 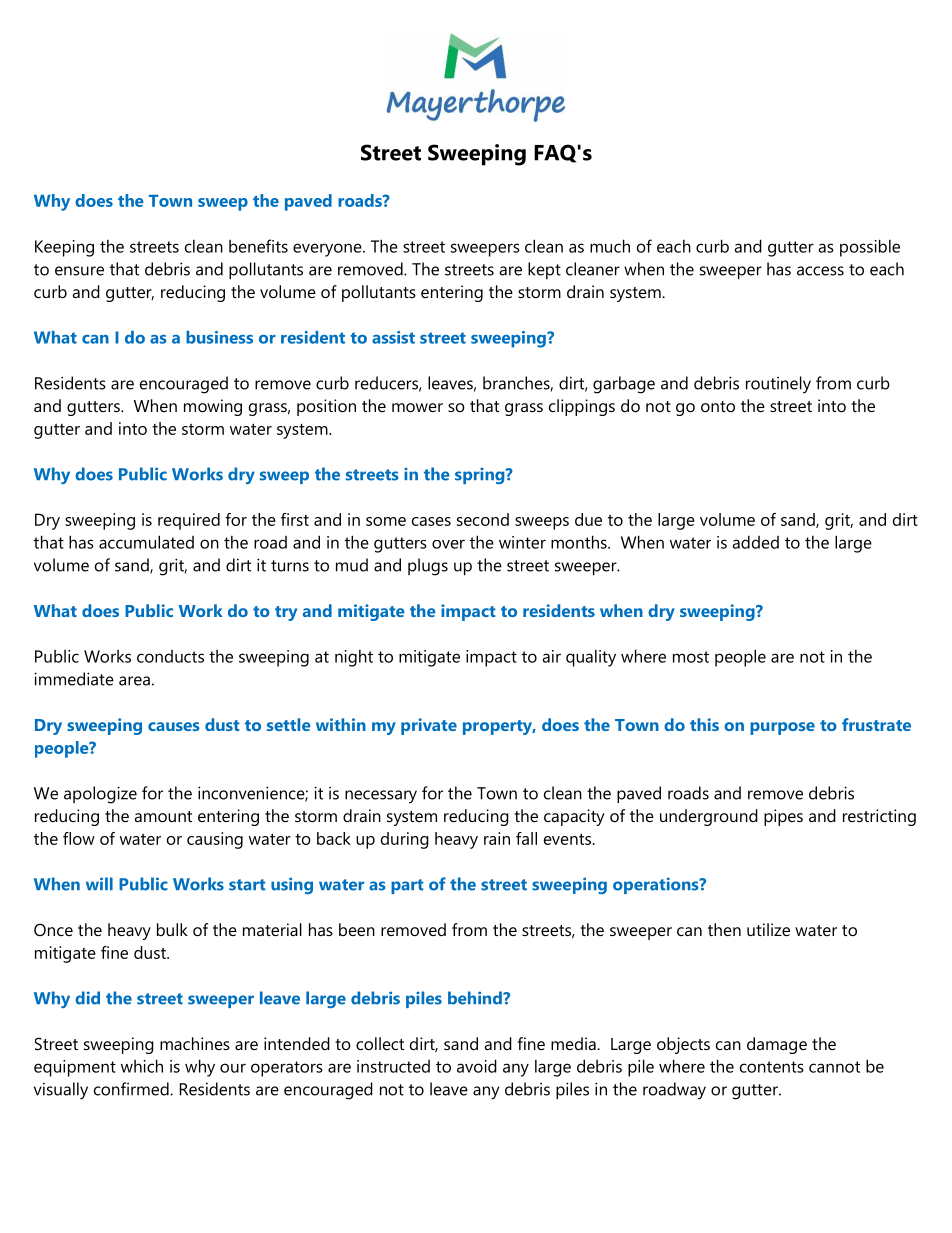 I want to click on kept, so click(x=544, y=270).
